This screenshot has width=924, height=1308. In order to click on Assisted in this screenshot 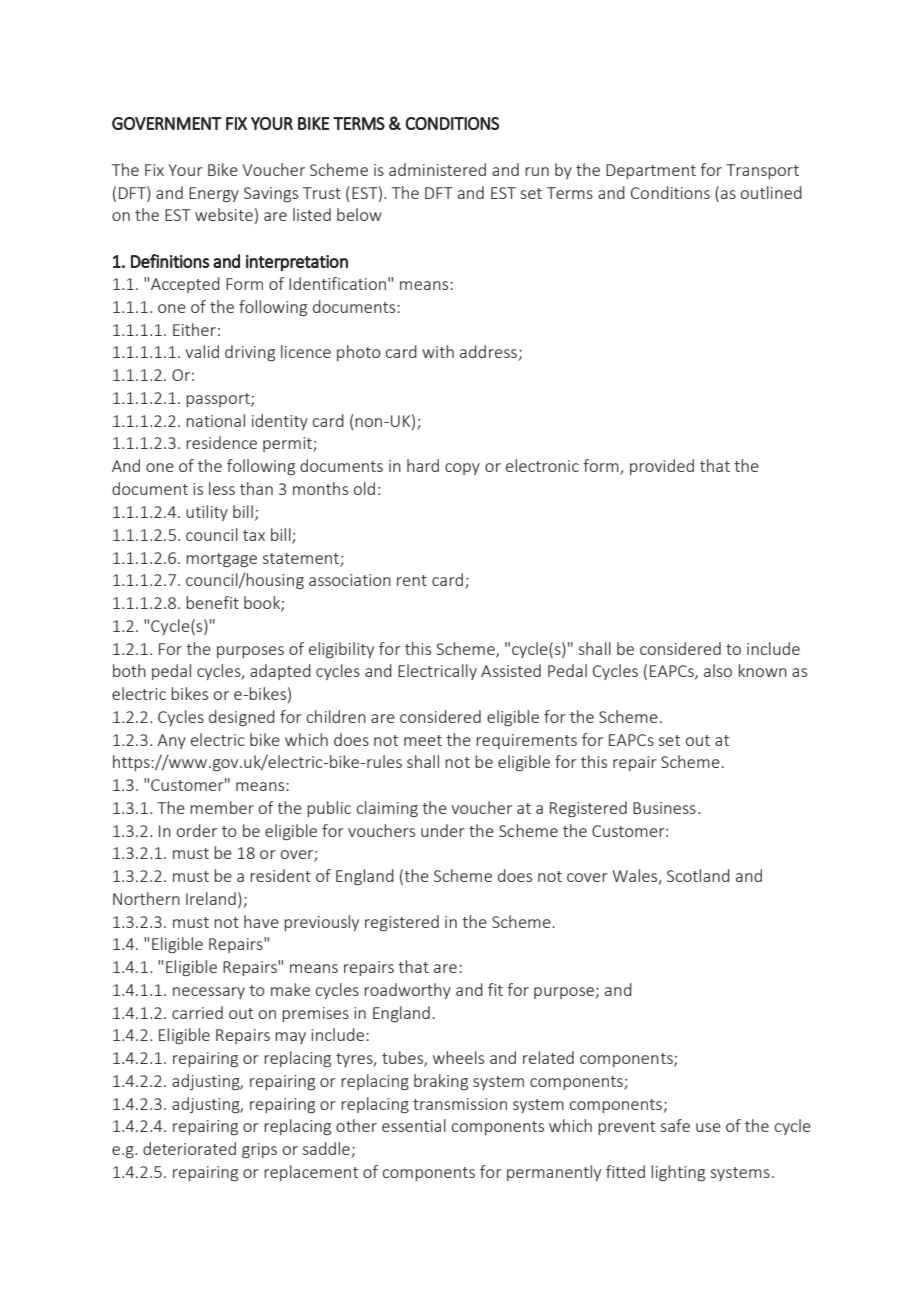, I will do `click(511, 670)`.
